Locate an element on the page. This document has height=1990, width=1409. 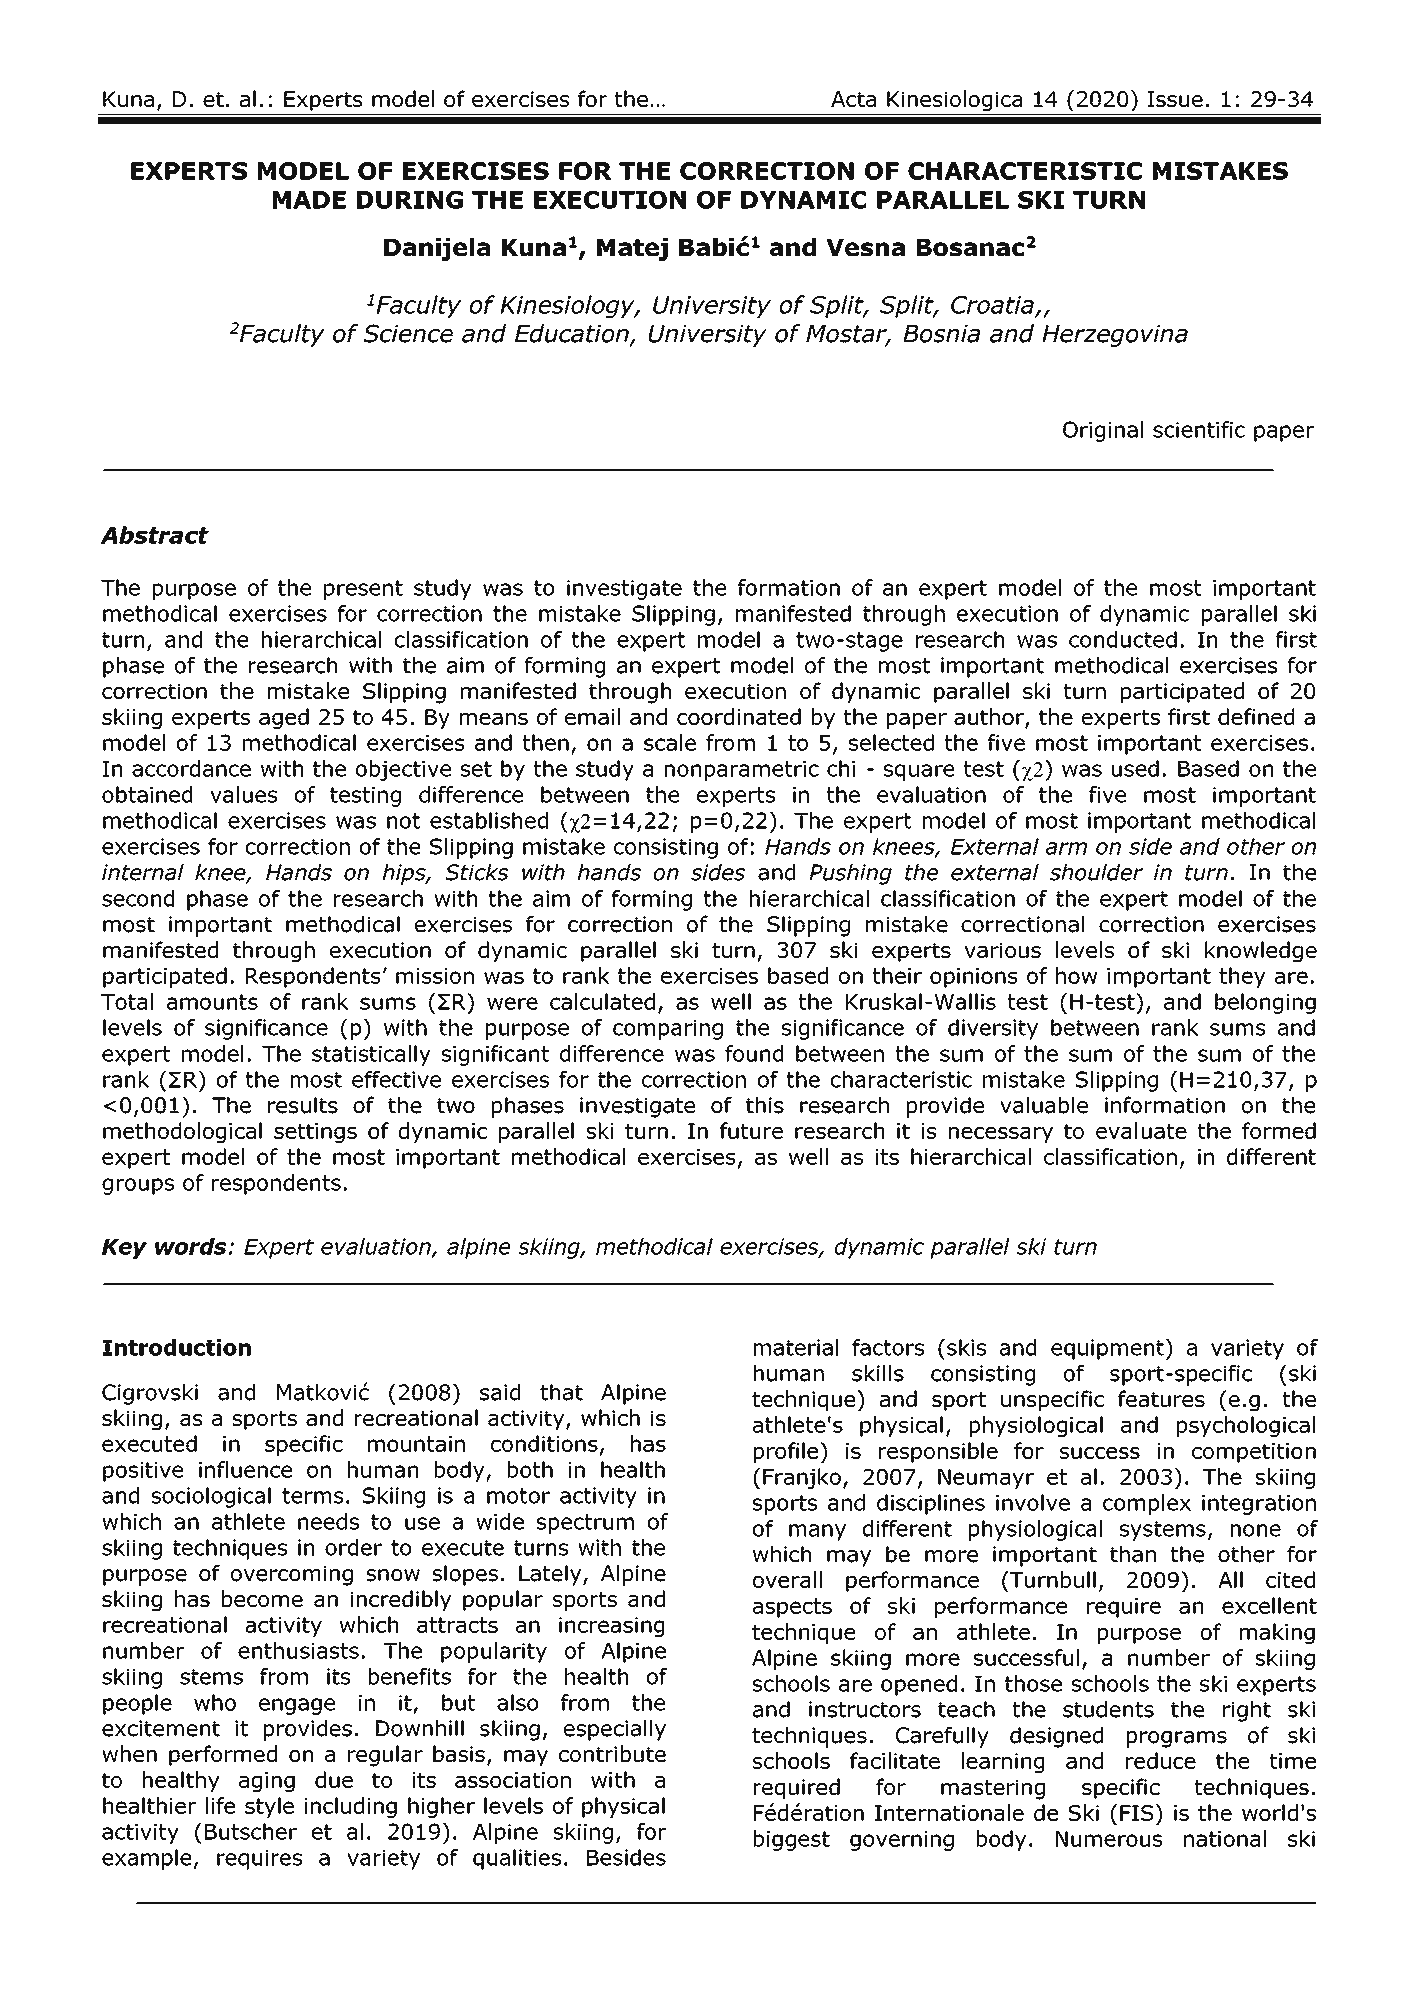
settings is located at coordinates (315, 1133).
